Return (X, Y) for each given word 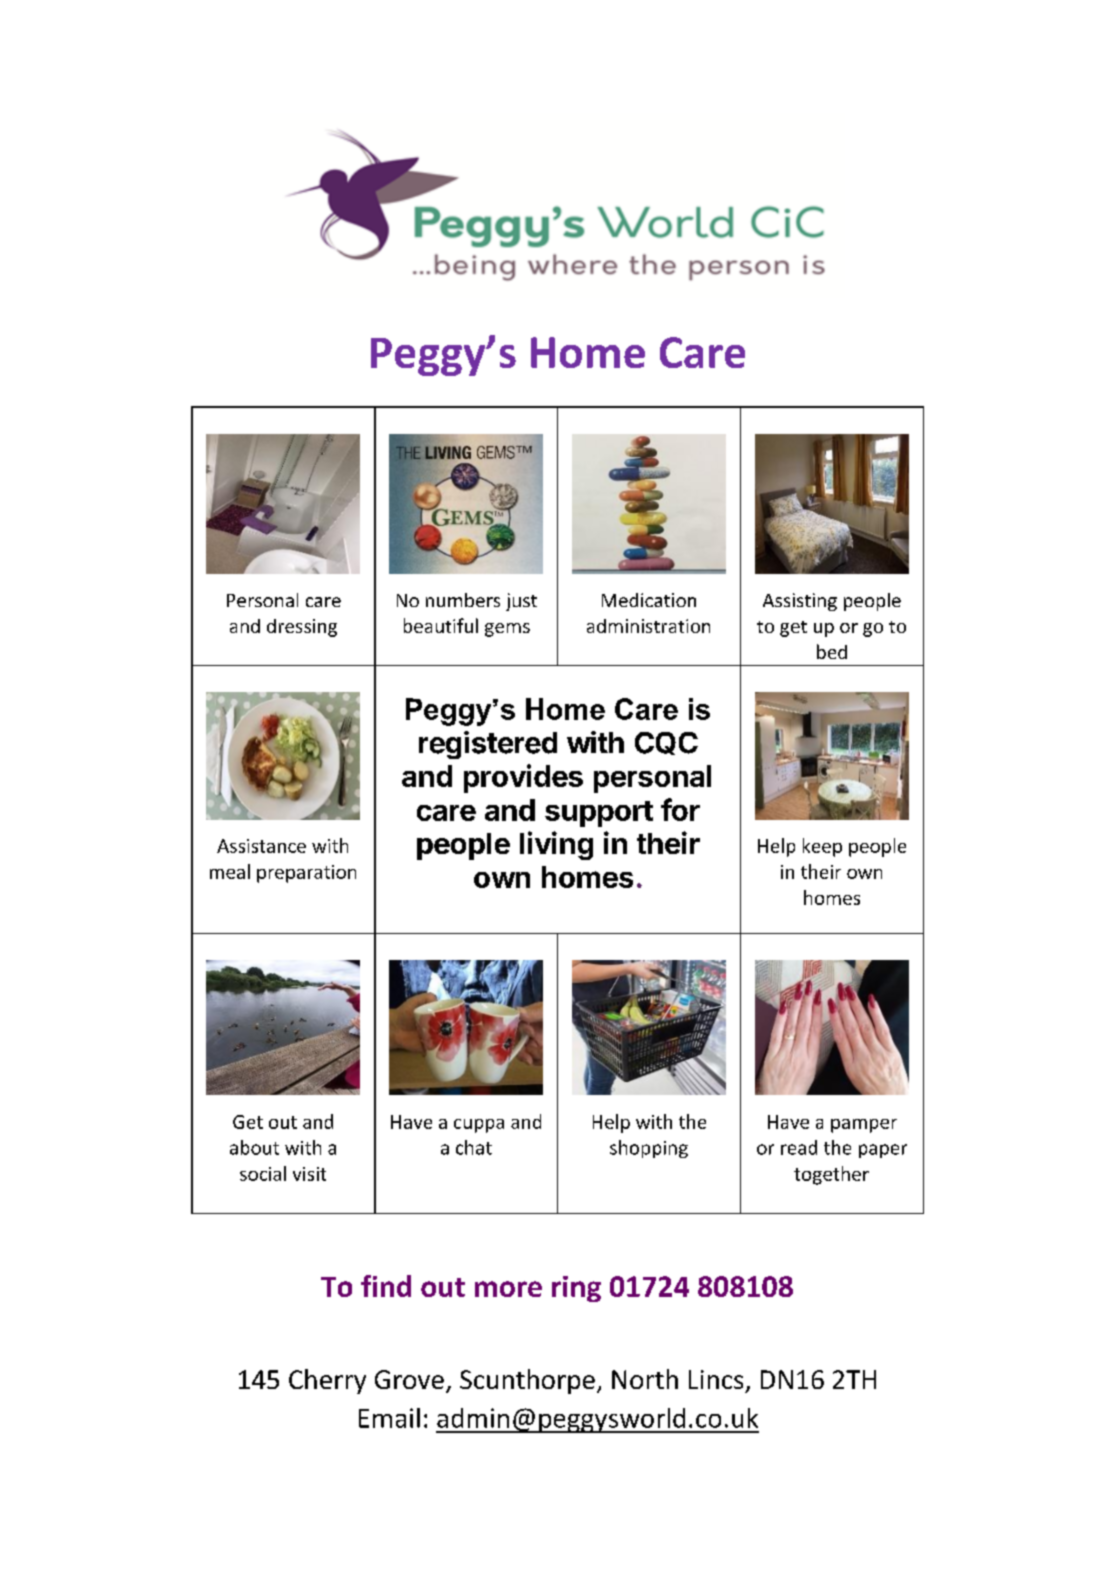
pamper (864, 1126)
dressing (302, 628)
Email (389, 1418)
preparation (306, 874)
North (645, 1379)
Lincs (716, 1379)
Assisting (800, 602)
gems (507, 630)
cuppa (479, 1126)
